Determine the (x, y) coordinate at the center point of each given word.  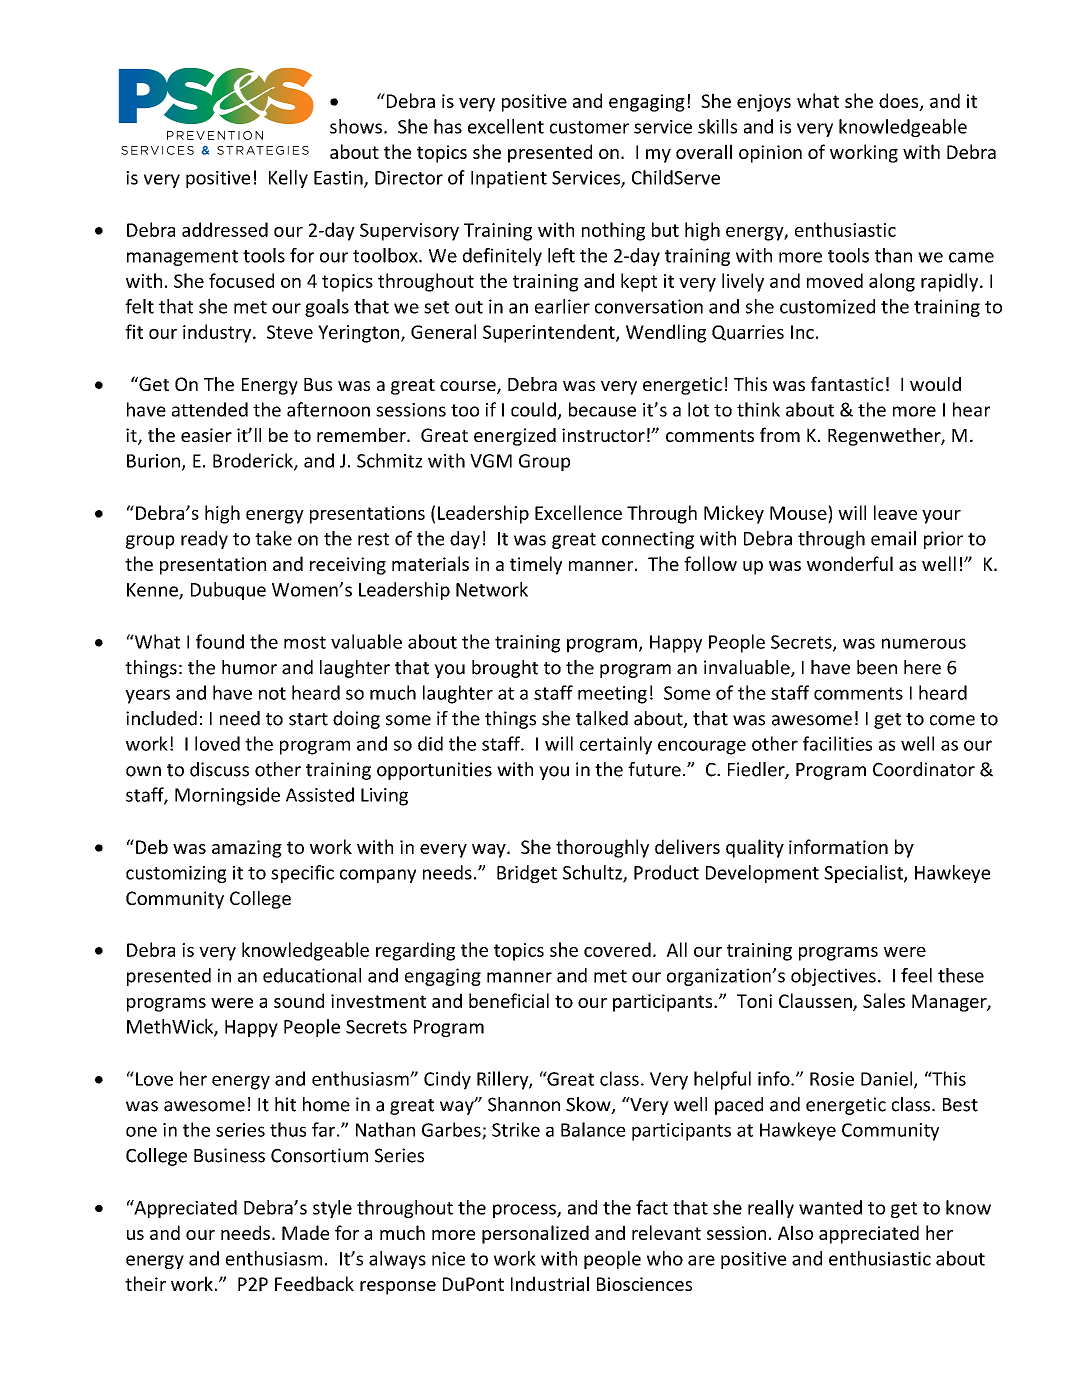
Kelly (288, 179)
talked (602, 718)
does (900, 102)
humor (249, 667)
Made (305, 1232)
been (877, 667)
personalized (535, 1234)
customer (589, 127)
